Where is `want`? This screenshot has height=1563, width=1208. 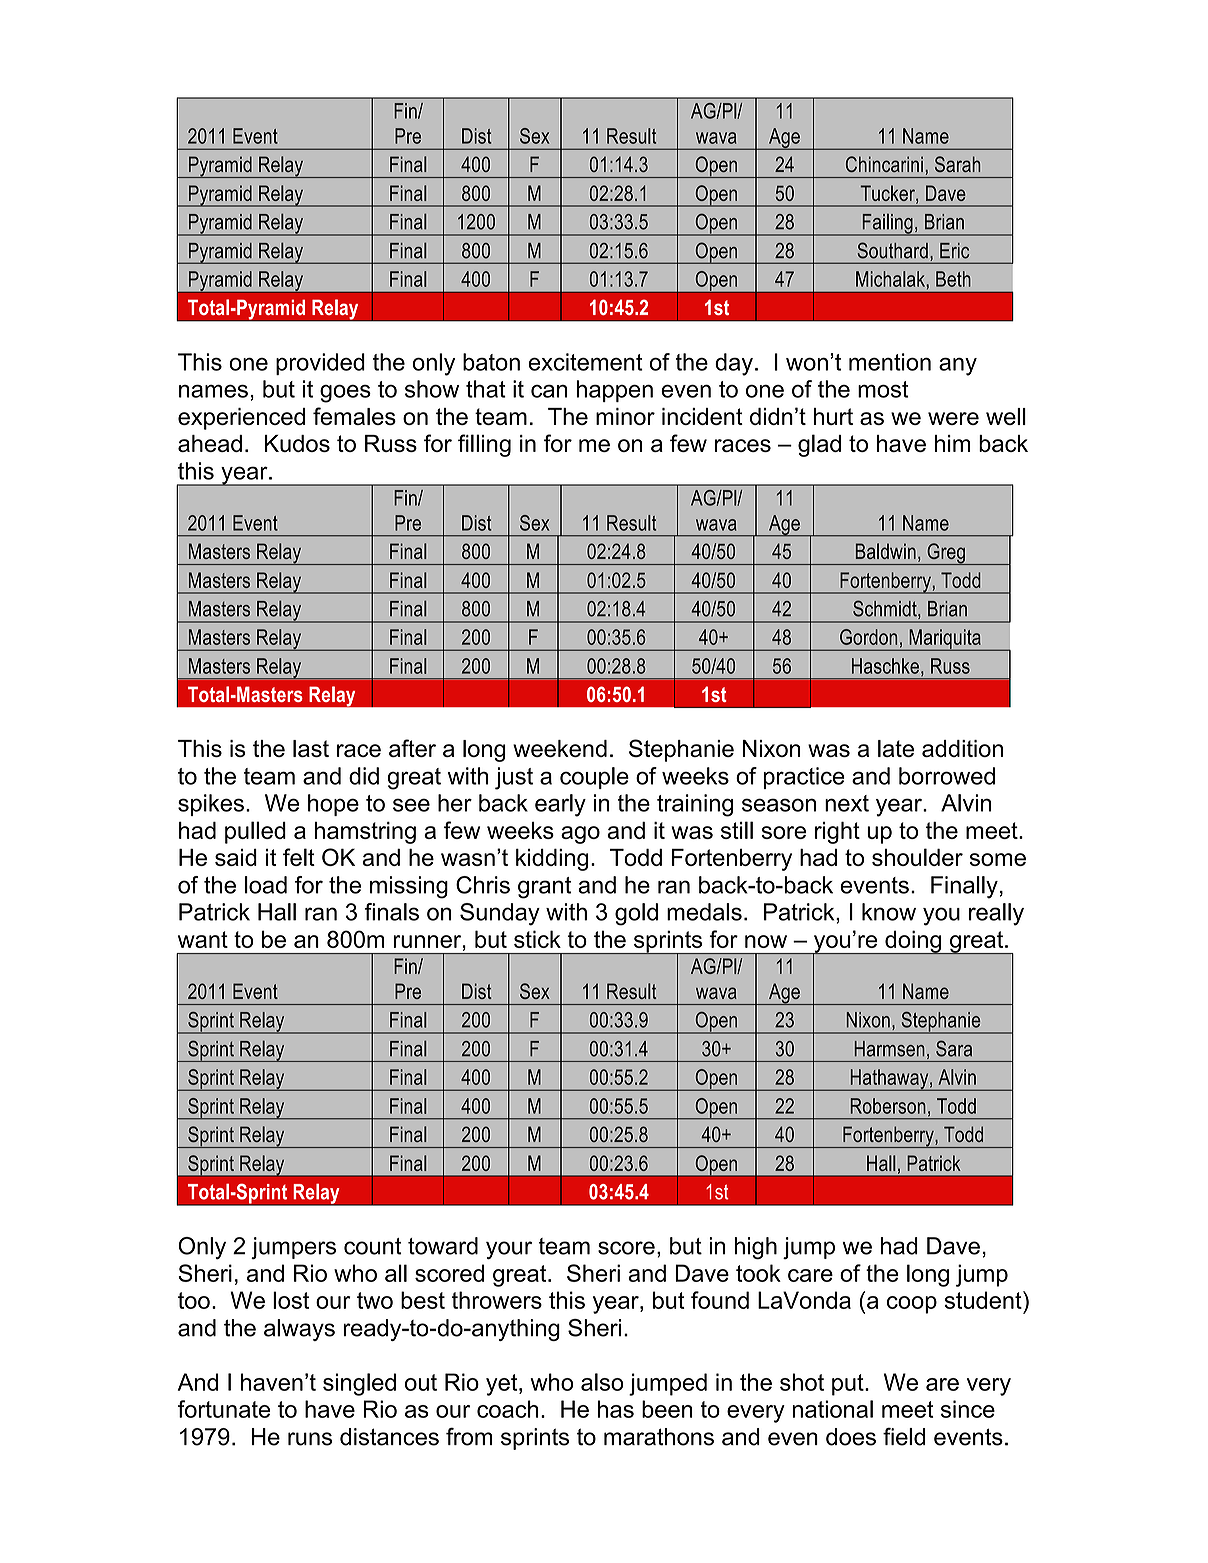 want is located at coordinates (203, 939).
